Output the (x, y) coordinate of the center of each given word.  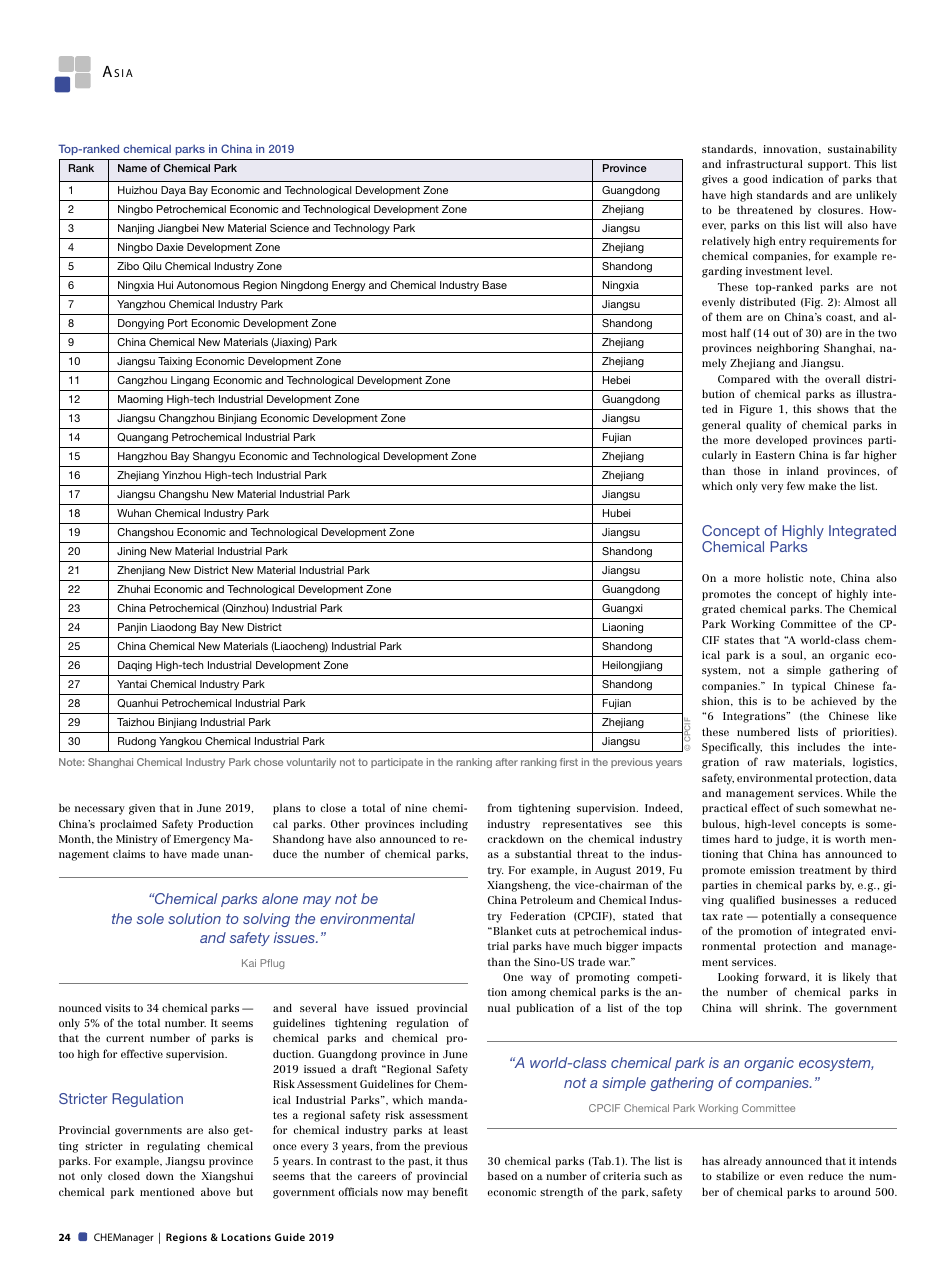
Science (289, 228)
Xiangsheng (518, 886)
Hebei (616, 380)
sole (150, 918)
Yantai (132, 684)
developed (781, 441)
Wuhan (134, 513)
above (216, 1191)
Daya (173, 191)
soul (793, 654)
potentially (789, 917)
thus (457, 1160)
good (755, 180)
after (507, 762)
